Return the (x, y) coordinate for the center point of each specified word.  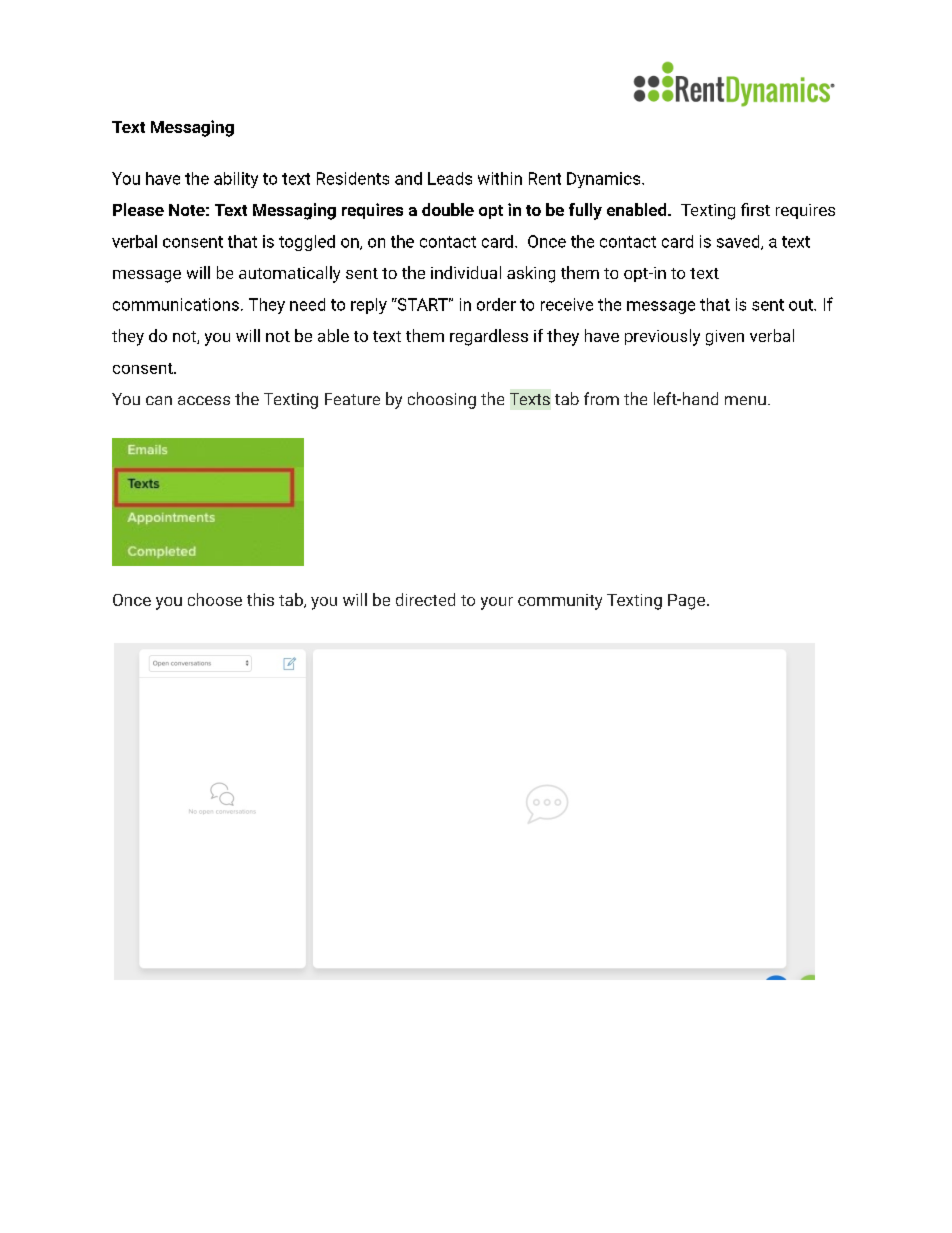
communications (176, 304)
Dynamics (605, 180)
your (497, 603)
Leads (450, 178)
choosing (442, 400)
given (725, 338)
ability (236, 180)
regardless (489, 337)
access (204, 400)
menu (745, 400)
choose (215, 599)
